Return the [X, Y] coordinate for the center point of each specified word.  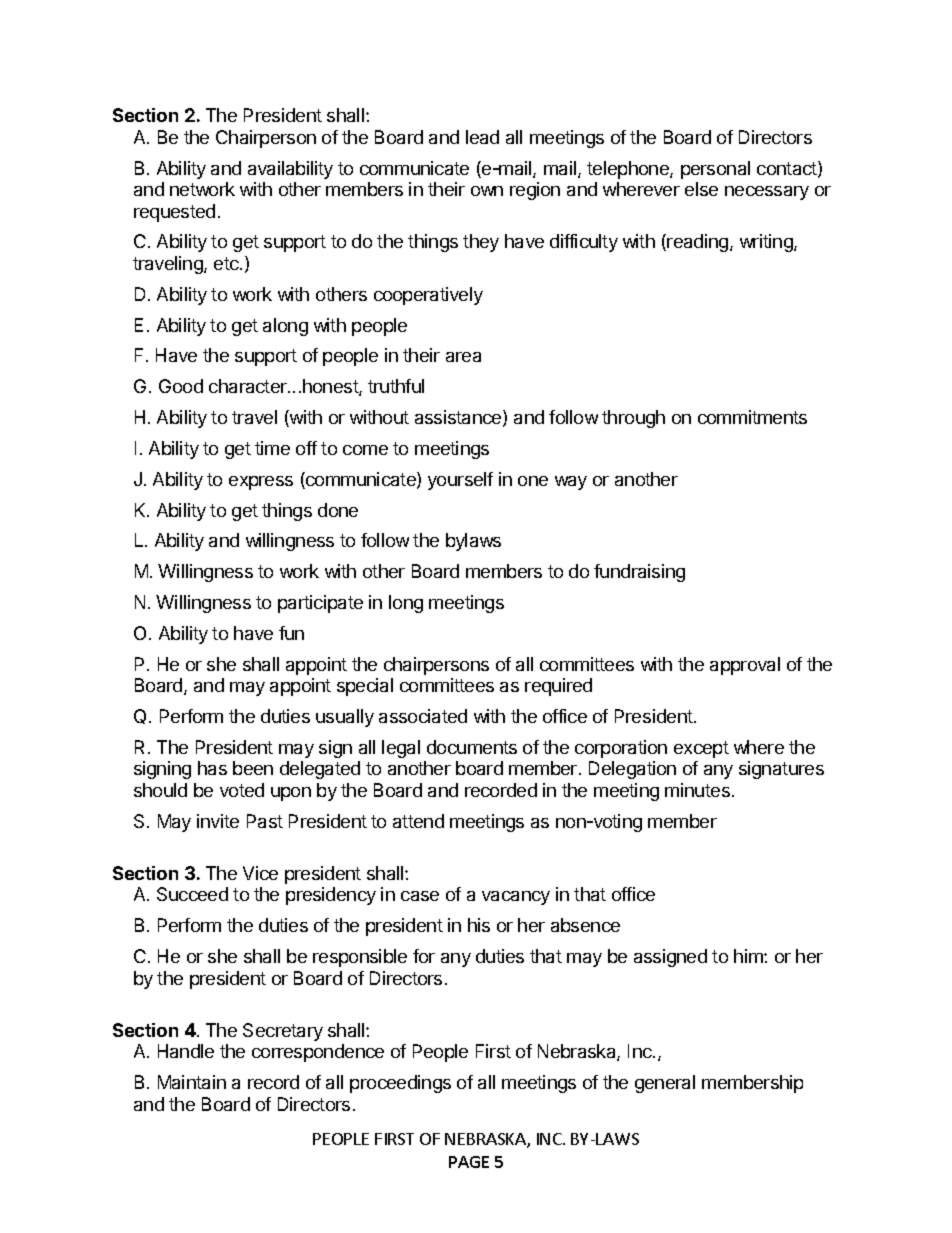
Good [181, 386]
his [479, 925]
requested [174, 213]
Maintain [192, 1082]
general [665, 1084]
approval [745, 666]
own [487, 191]
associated [423, 716]
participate [320, 604]
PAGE [469, 1162]
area [463, 357]
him [749, 956]
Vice [260, 873]
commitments [752, 417]
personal [715, 170]
